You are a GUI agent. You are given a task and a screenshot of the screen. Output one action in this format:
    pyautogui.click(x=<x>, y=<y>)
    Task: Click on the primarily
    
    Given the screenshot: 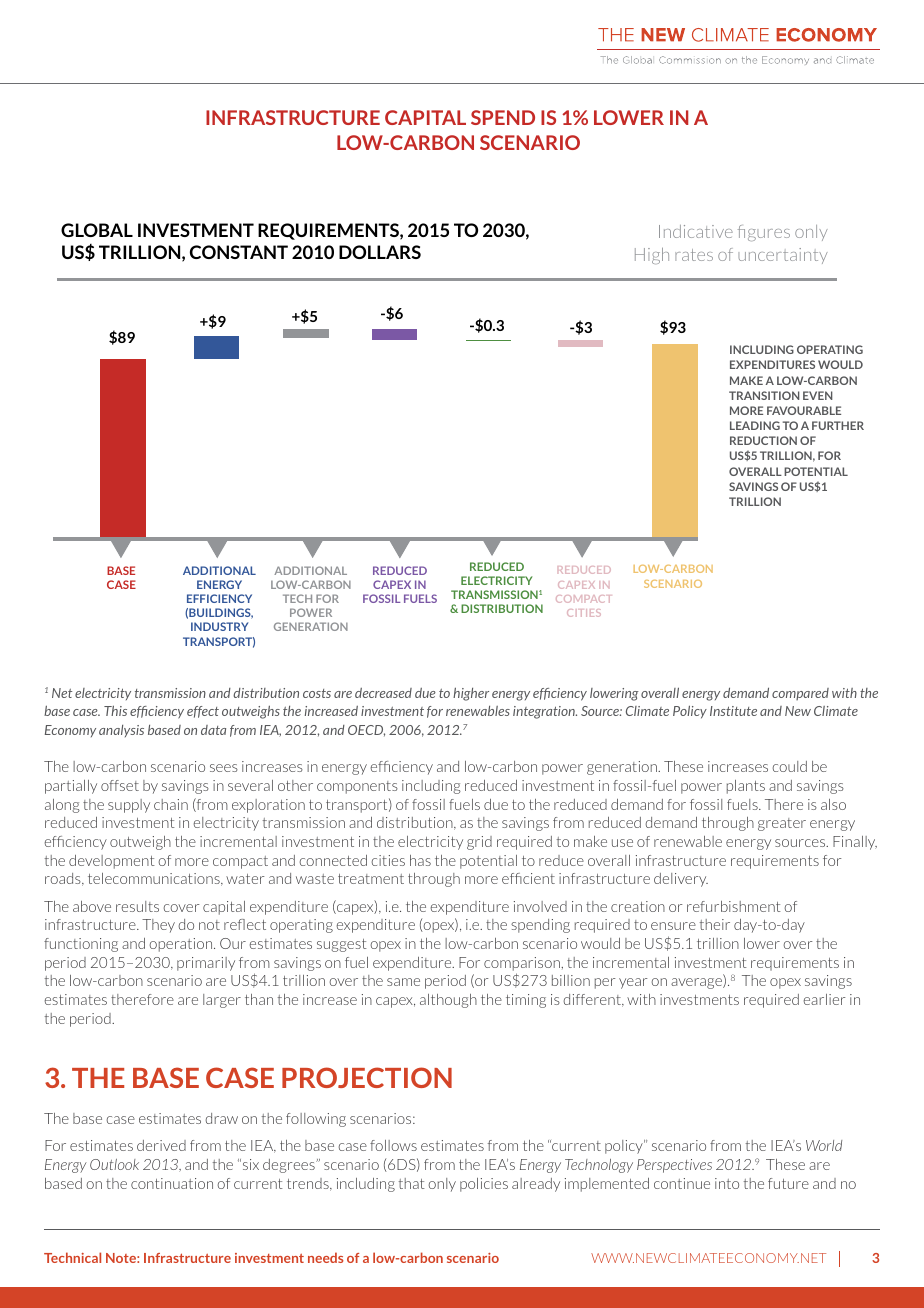 What is the action you would take?
    pyautogui.click(x=206, y=964)
